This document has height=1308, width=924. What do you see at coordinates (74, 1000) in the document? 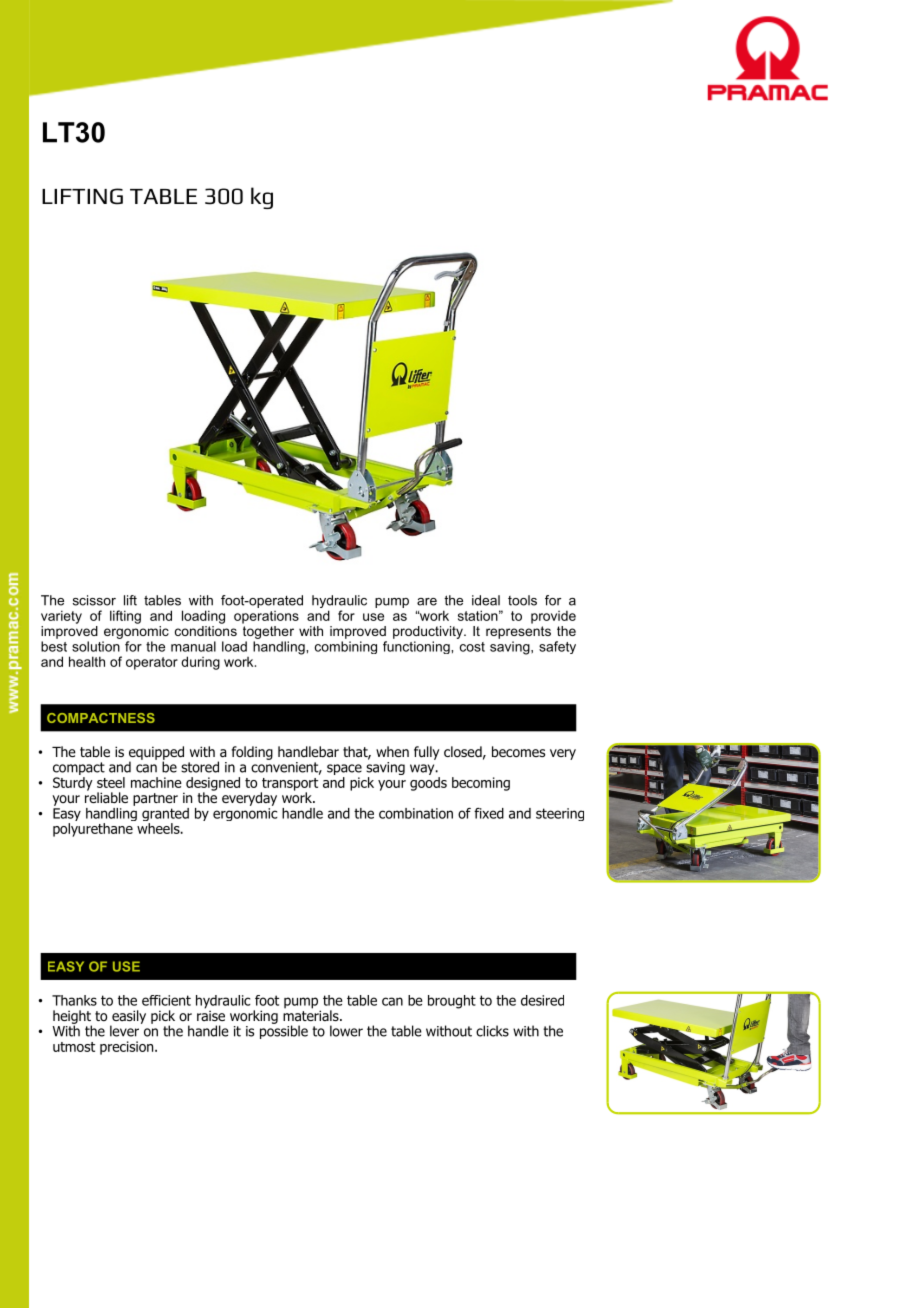
I see `Thanks` at bounding box center [74, 1000].
